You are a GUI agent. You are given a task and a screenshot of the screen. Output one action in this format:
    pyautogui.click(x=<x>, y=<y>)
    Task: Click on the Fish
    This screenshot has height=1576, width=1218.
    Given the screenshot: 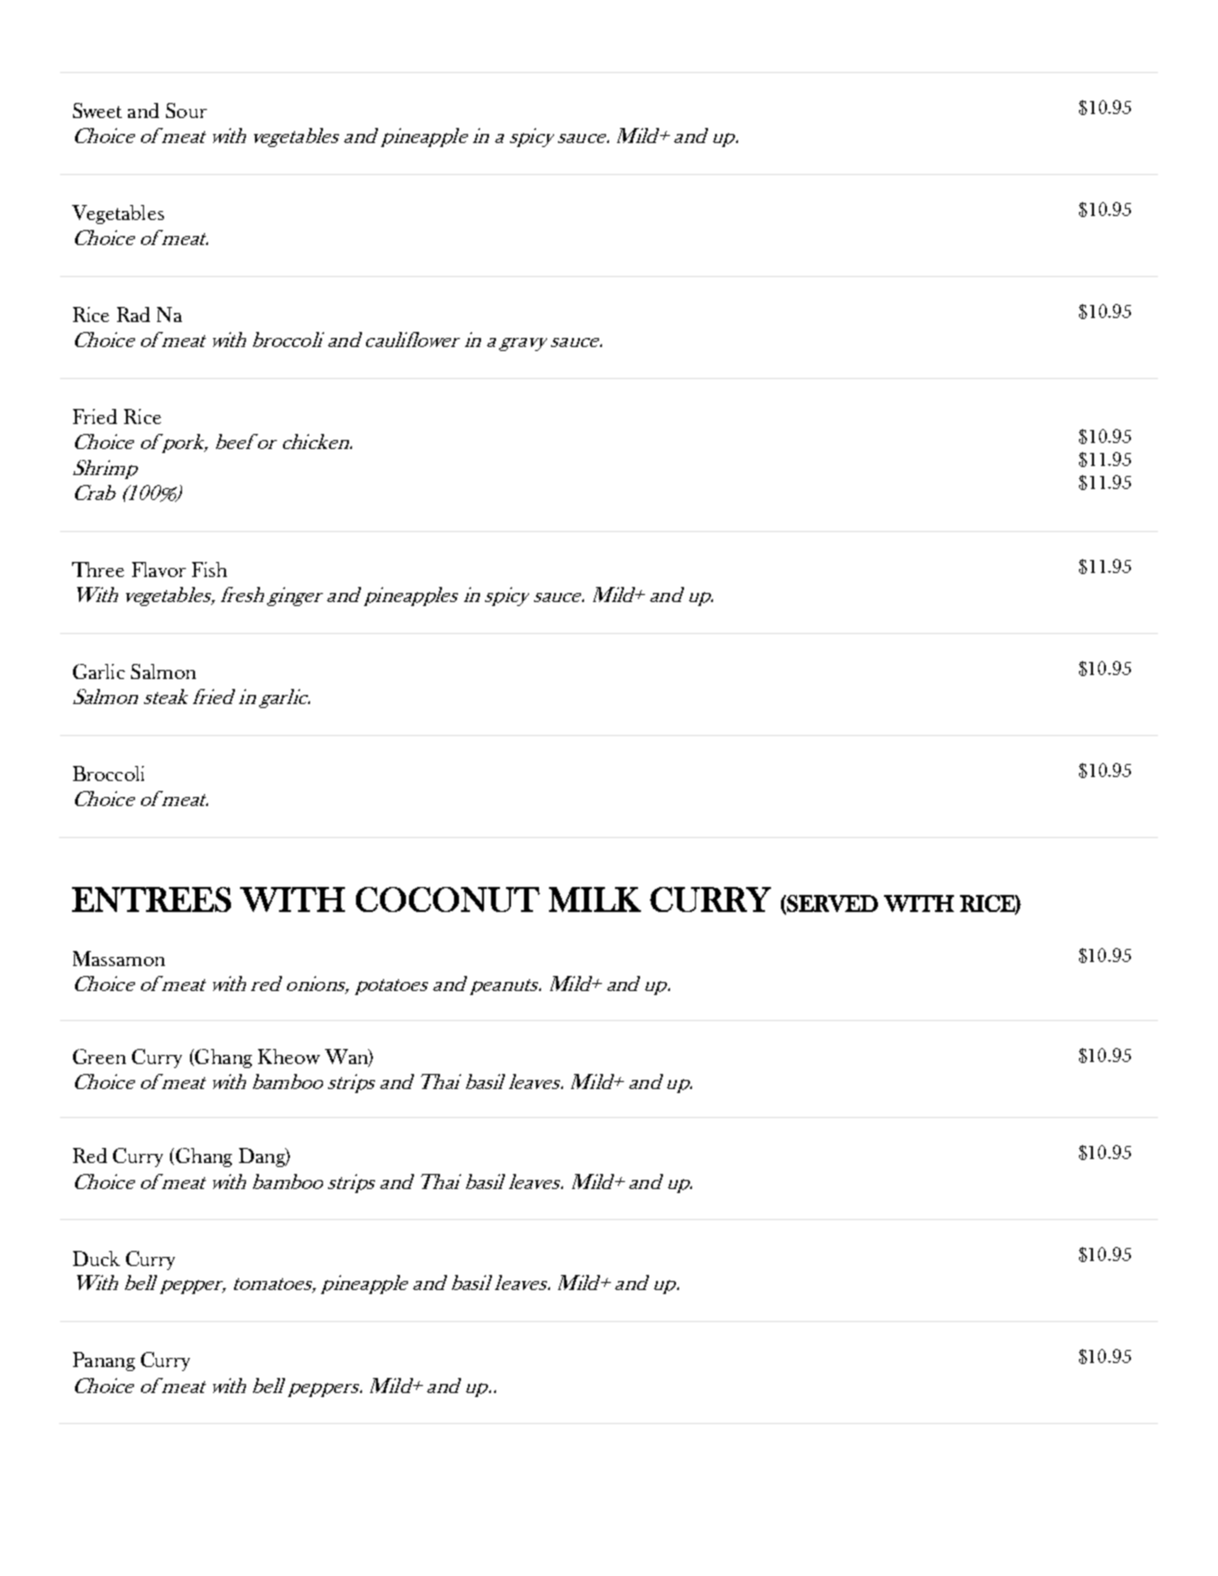 What is the action you would take?
    pyautogui.click(x=209, y=569)
